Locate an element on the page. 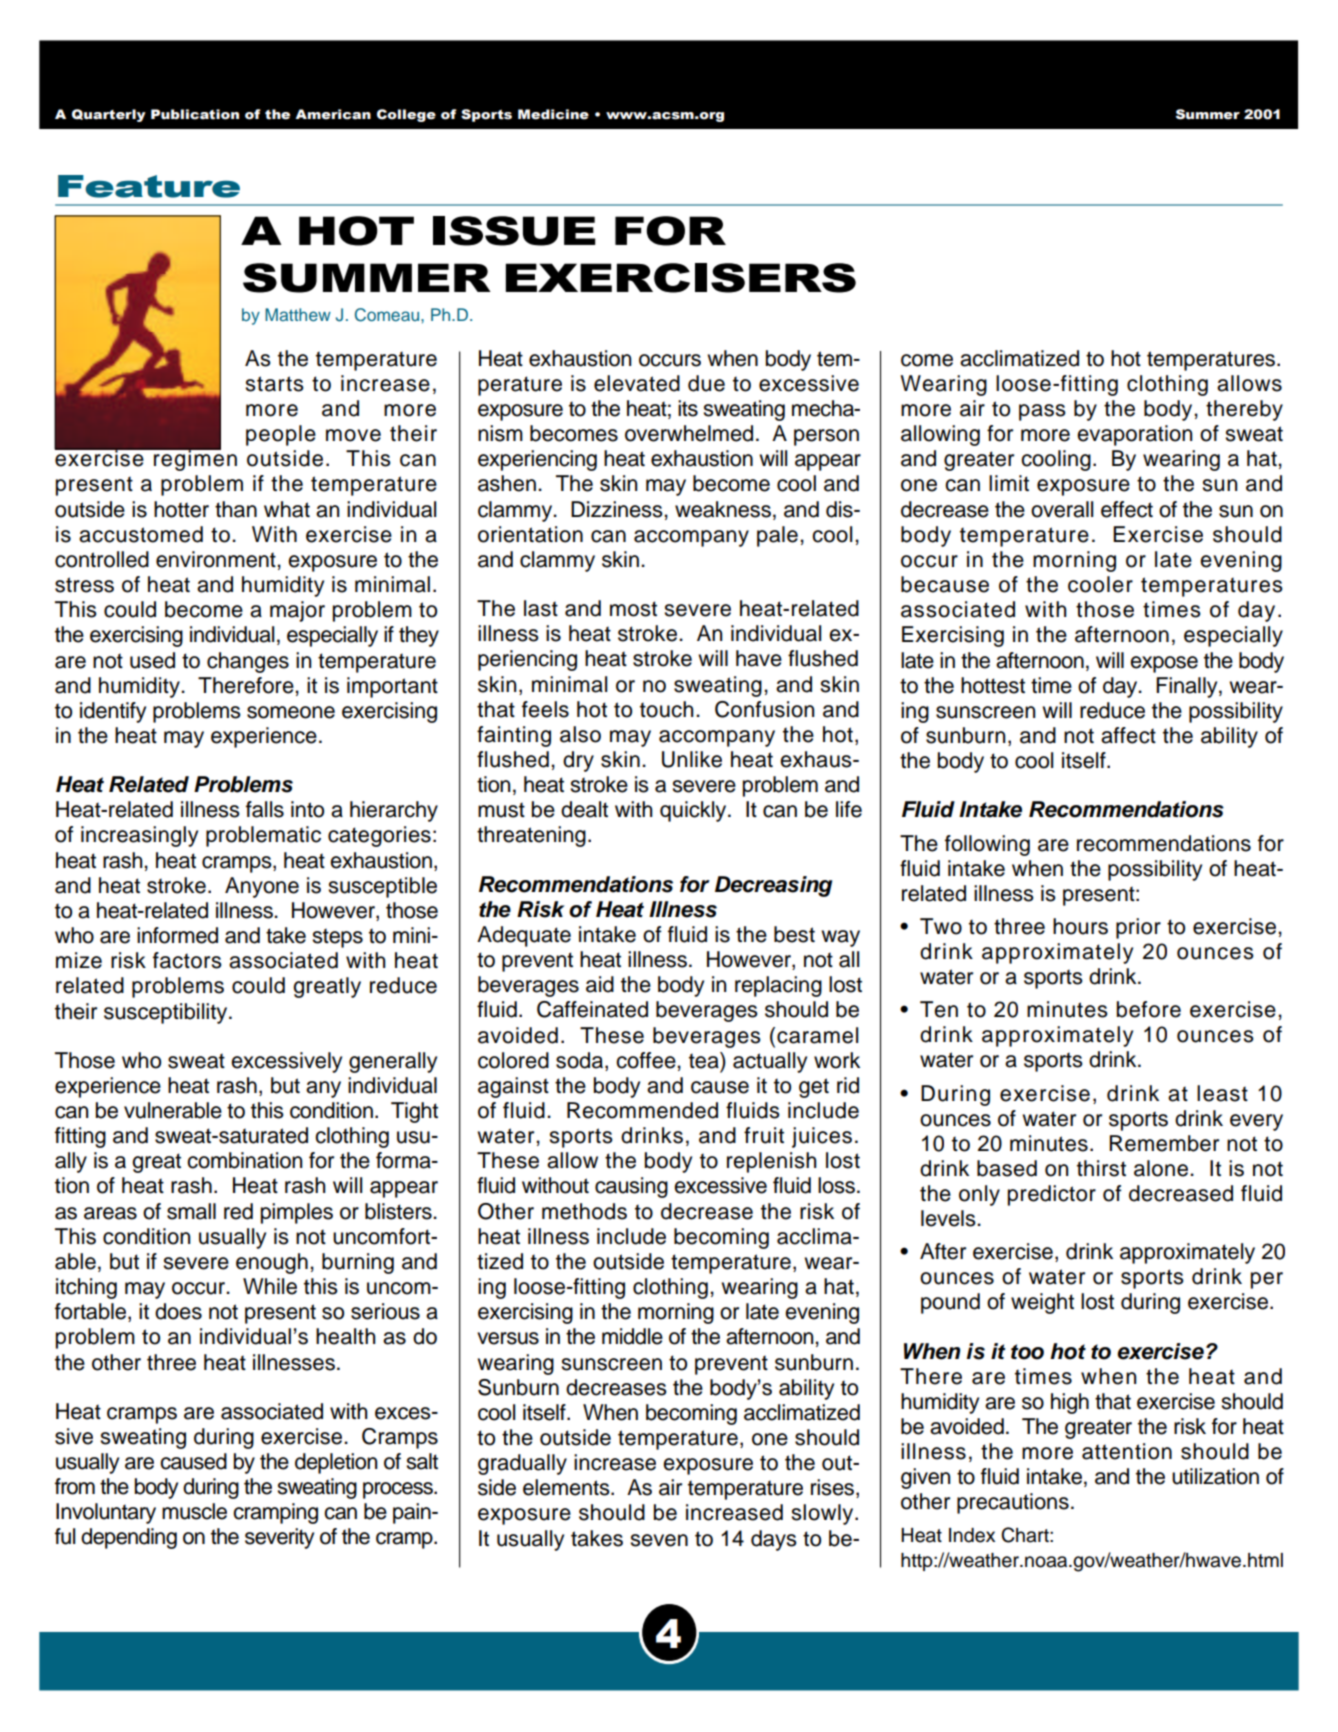 This image has height=1732, width=1338. than is located at coordinates (236, 509).
